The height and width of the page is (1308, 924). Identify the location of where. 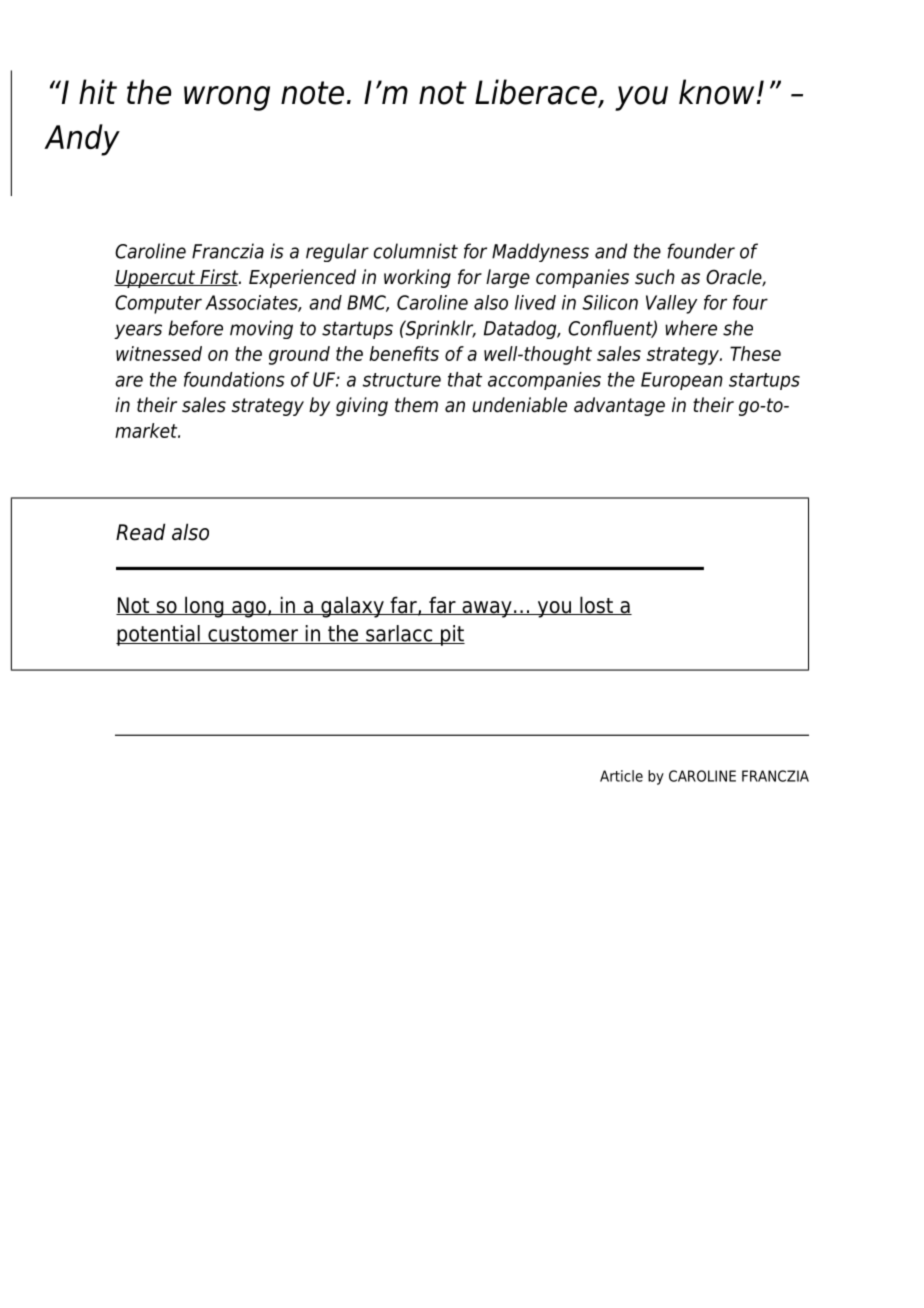
(691, 328).
